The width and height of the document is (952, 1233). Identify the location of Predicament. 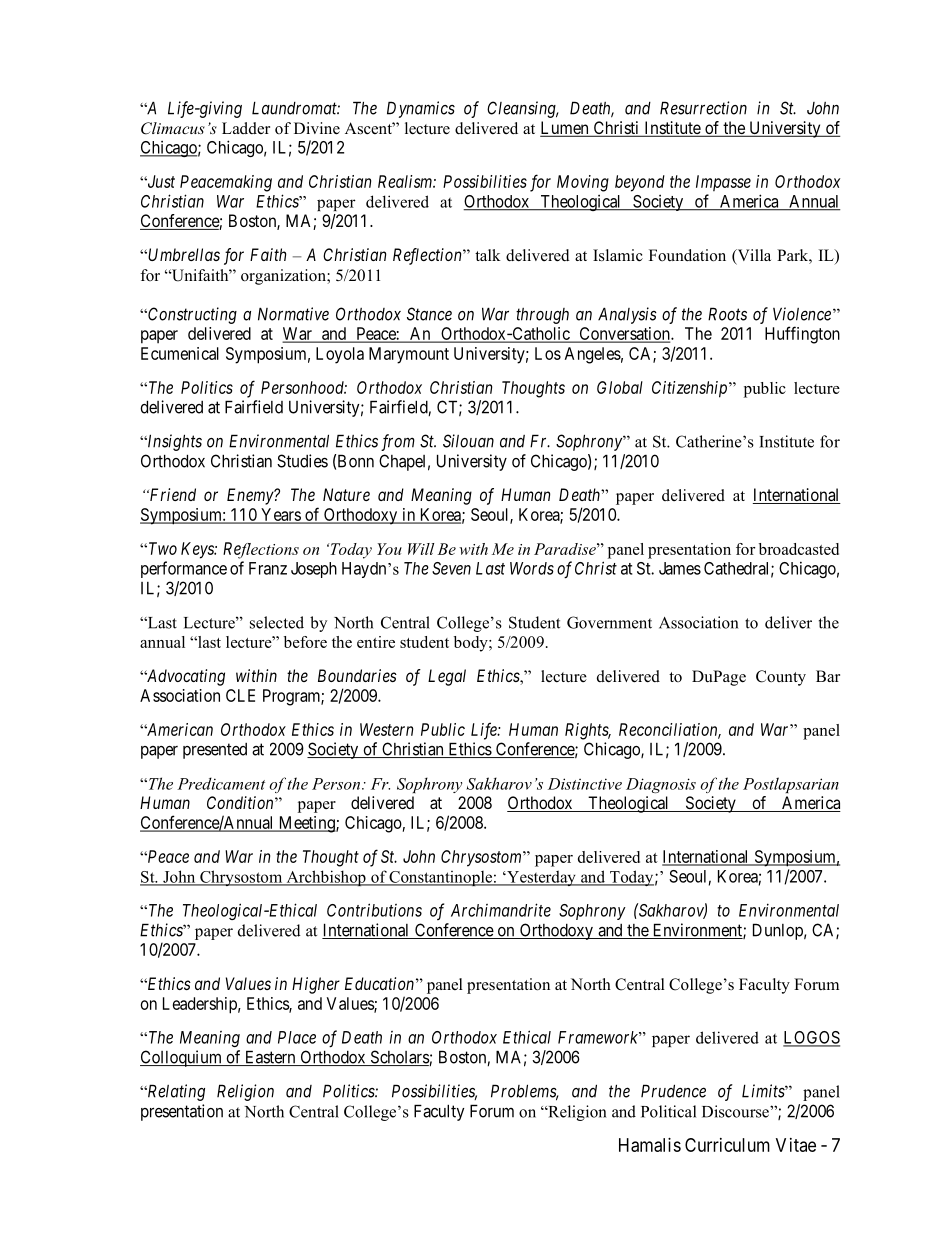
(221, 783).
